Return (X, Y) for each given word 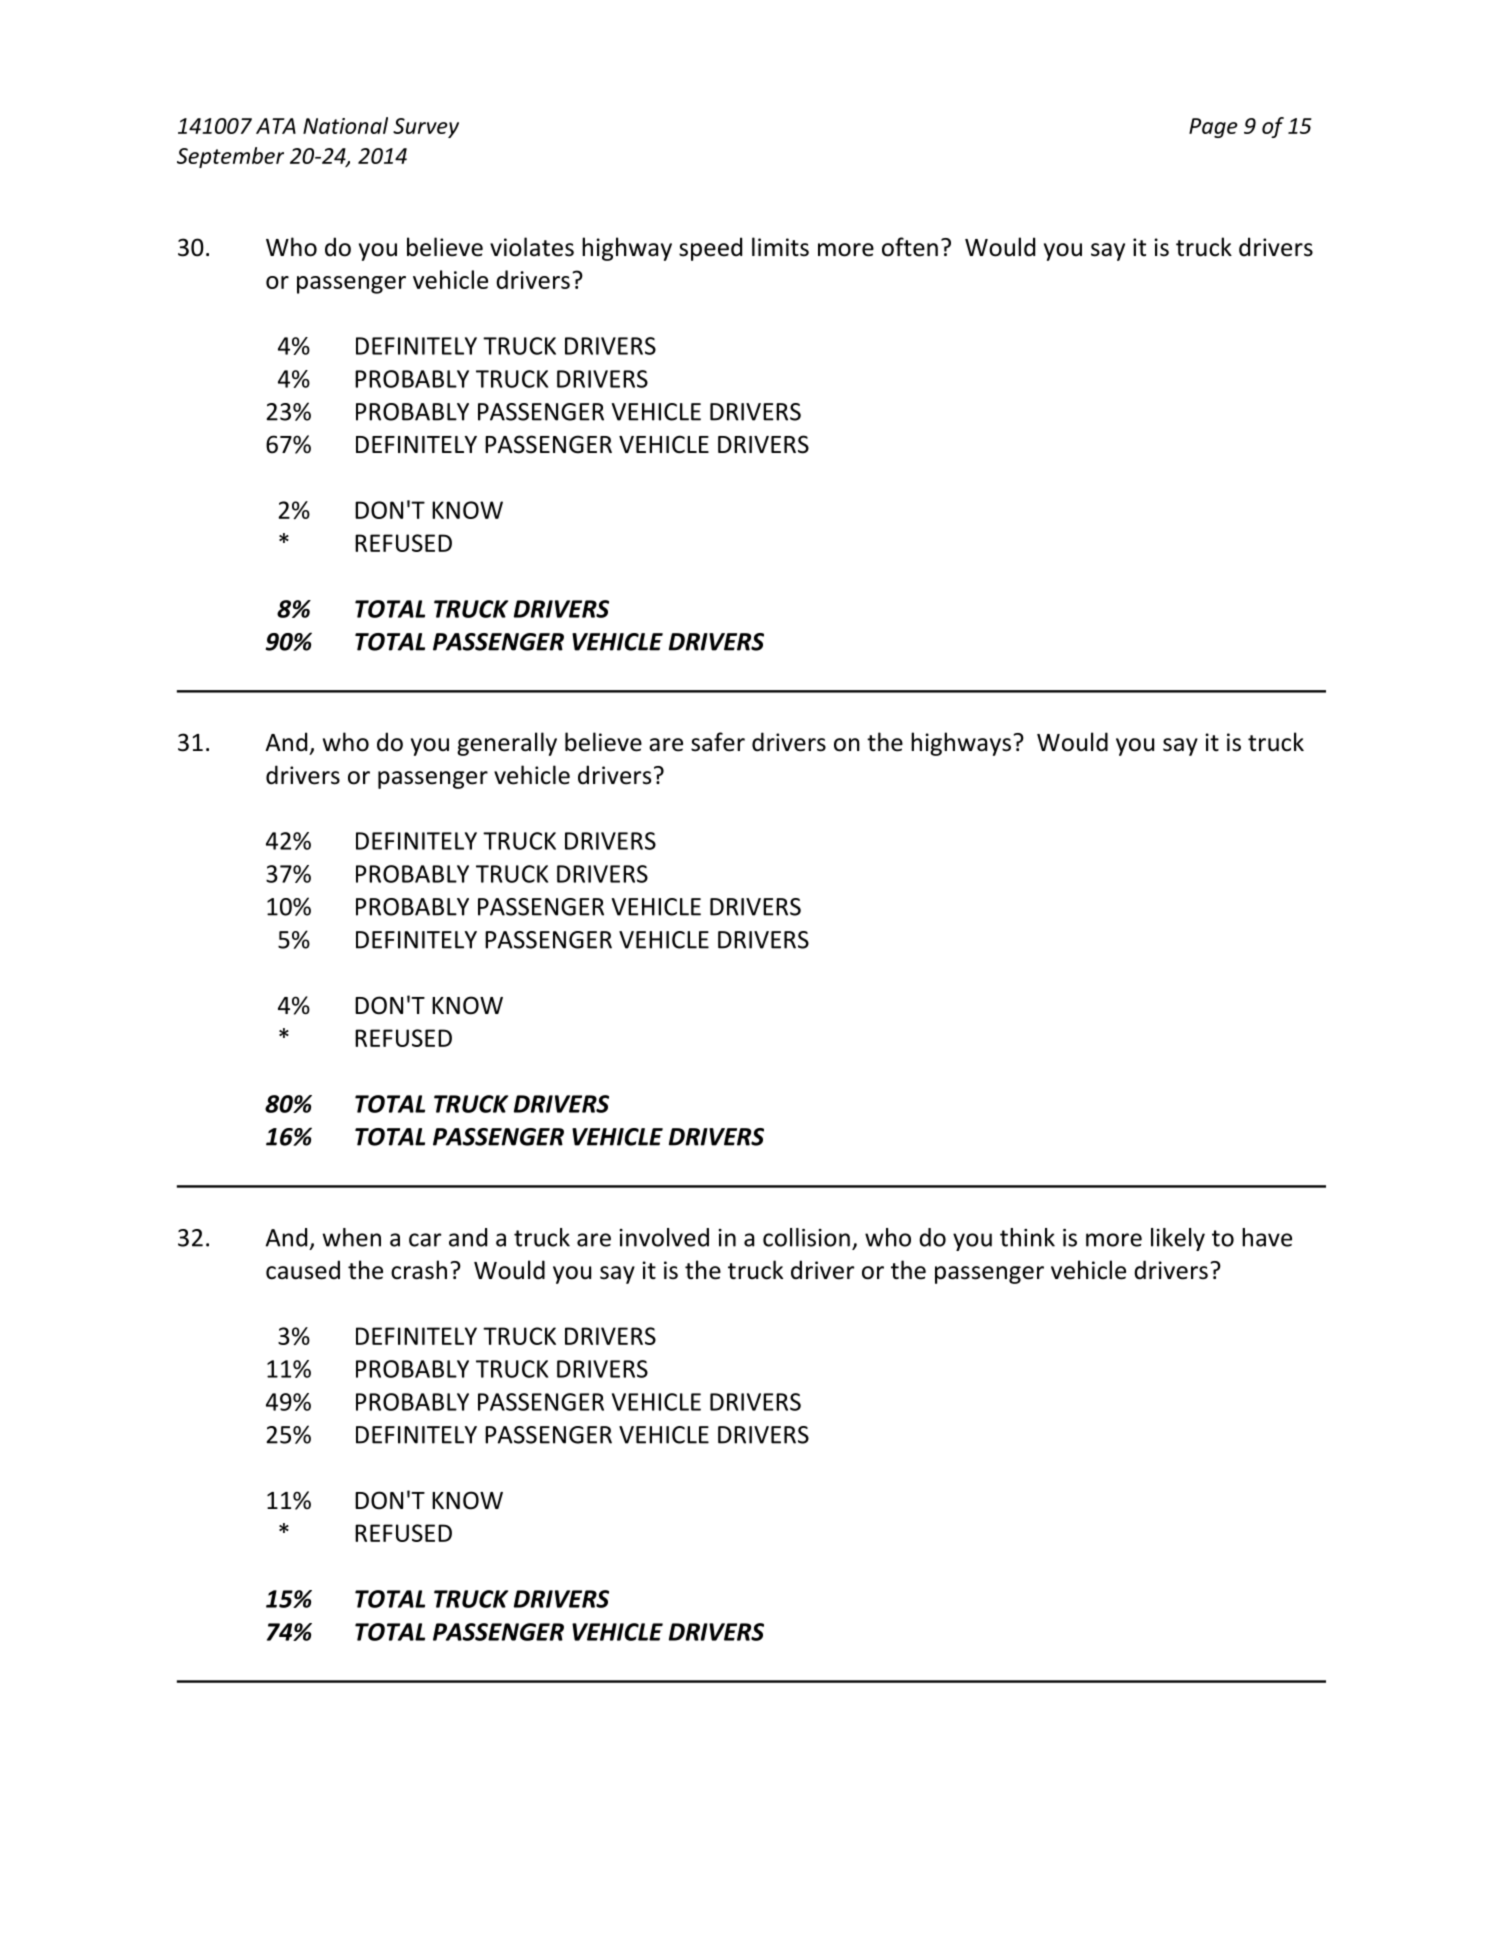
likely (1178, 1239)
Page (1213, 128)
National (345, 125)
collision (806, 1237)
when (351, 1237)
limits (780, 247)
